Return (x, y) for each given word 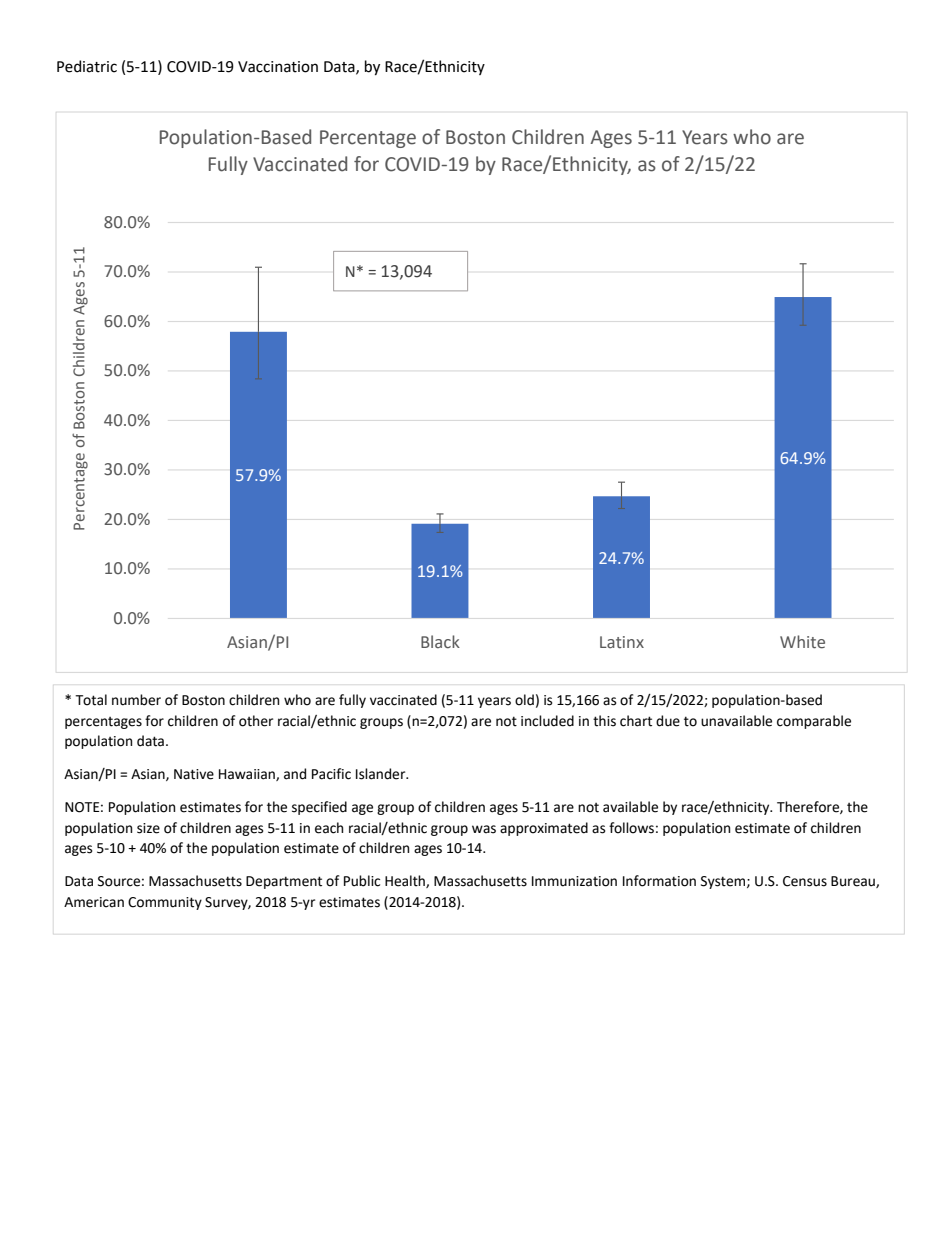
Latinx (622, 642)
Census (805, 881)
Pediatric (87, 66)
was (484, 829)
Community (165, 903)
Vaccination (278, 67)
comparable (814, 722)
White (802, 642)
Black (440, 641)
